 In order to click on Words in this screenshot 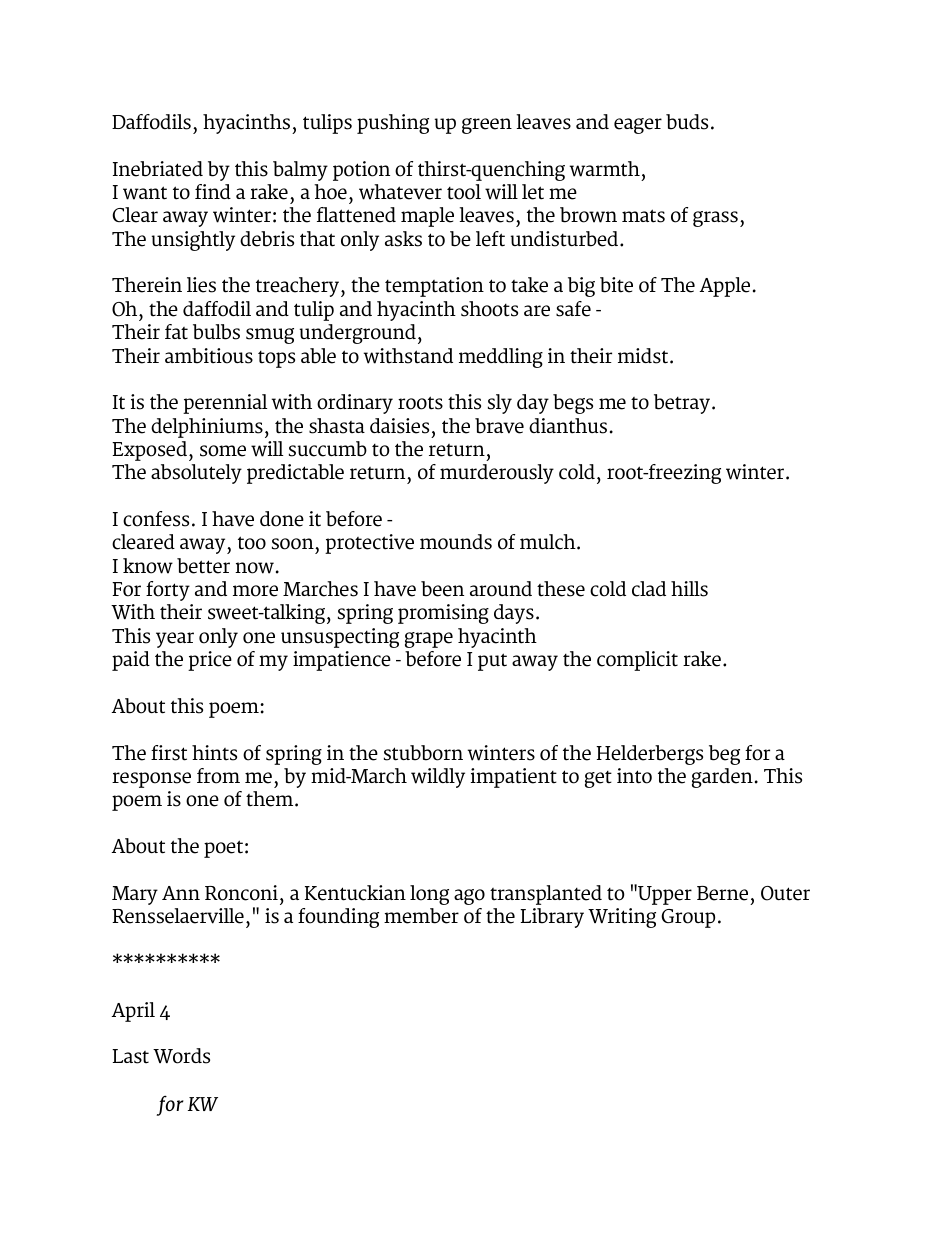, I will do `click(181, 1056)`.
